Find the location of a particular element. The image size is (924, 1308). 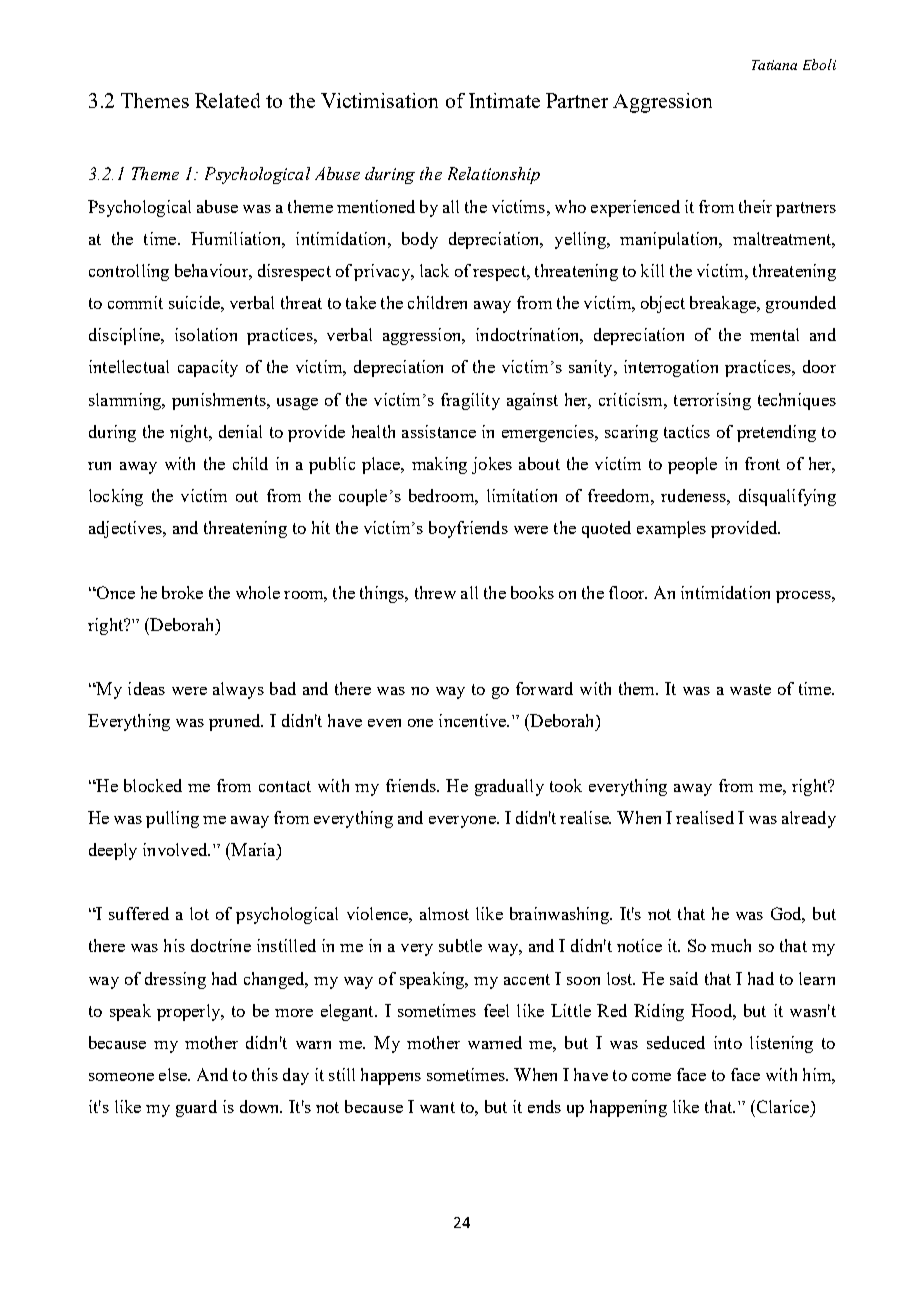

Intimate is located at coordinates (504, 100).
